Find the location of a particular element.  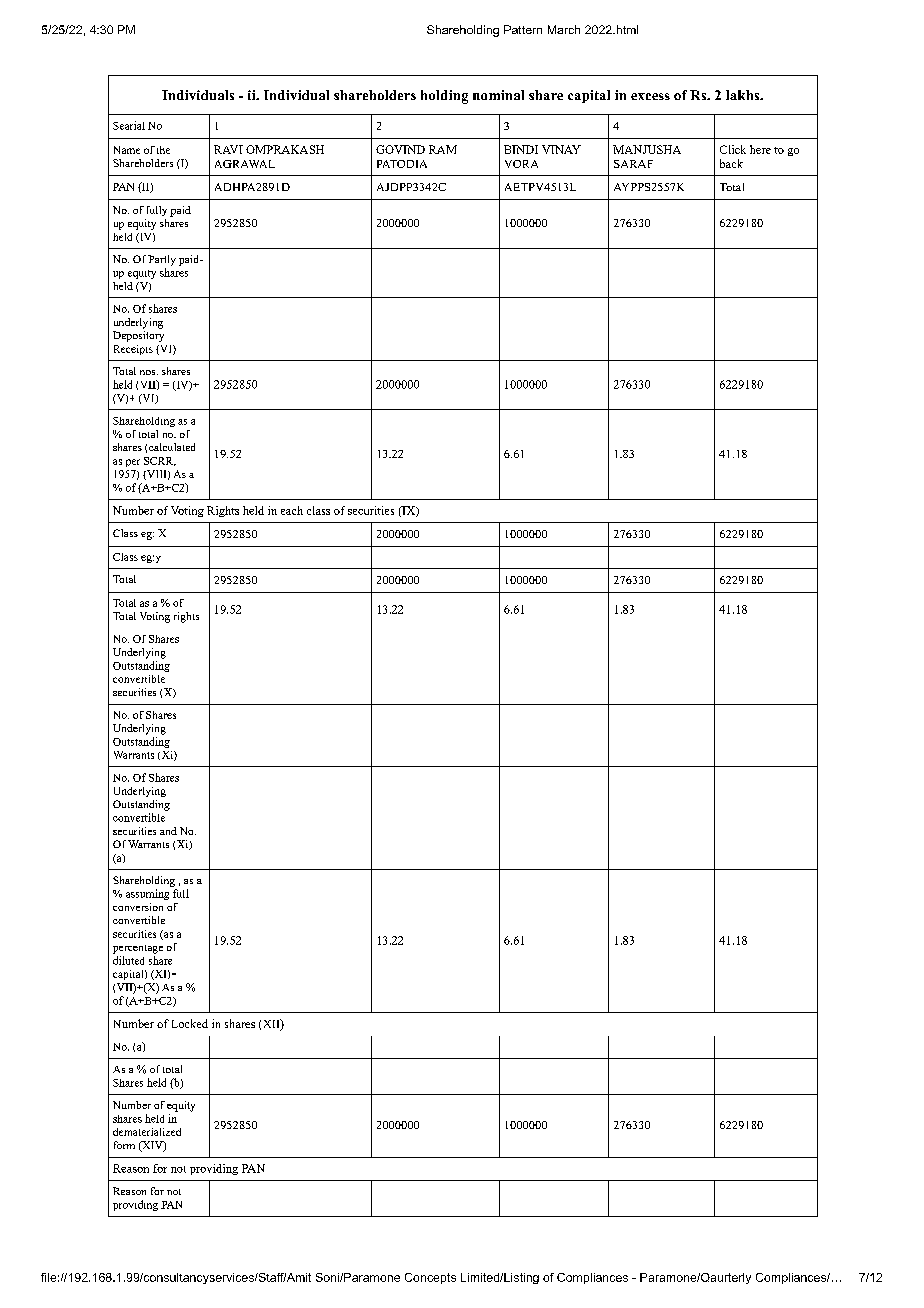

calculated is located at coordinates (172, 447).
